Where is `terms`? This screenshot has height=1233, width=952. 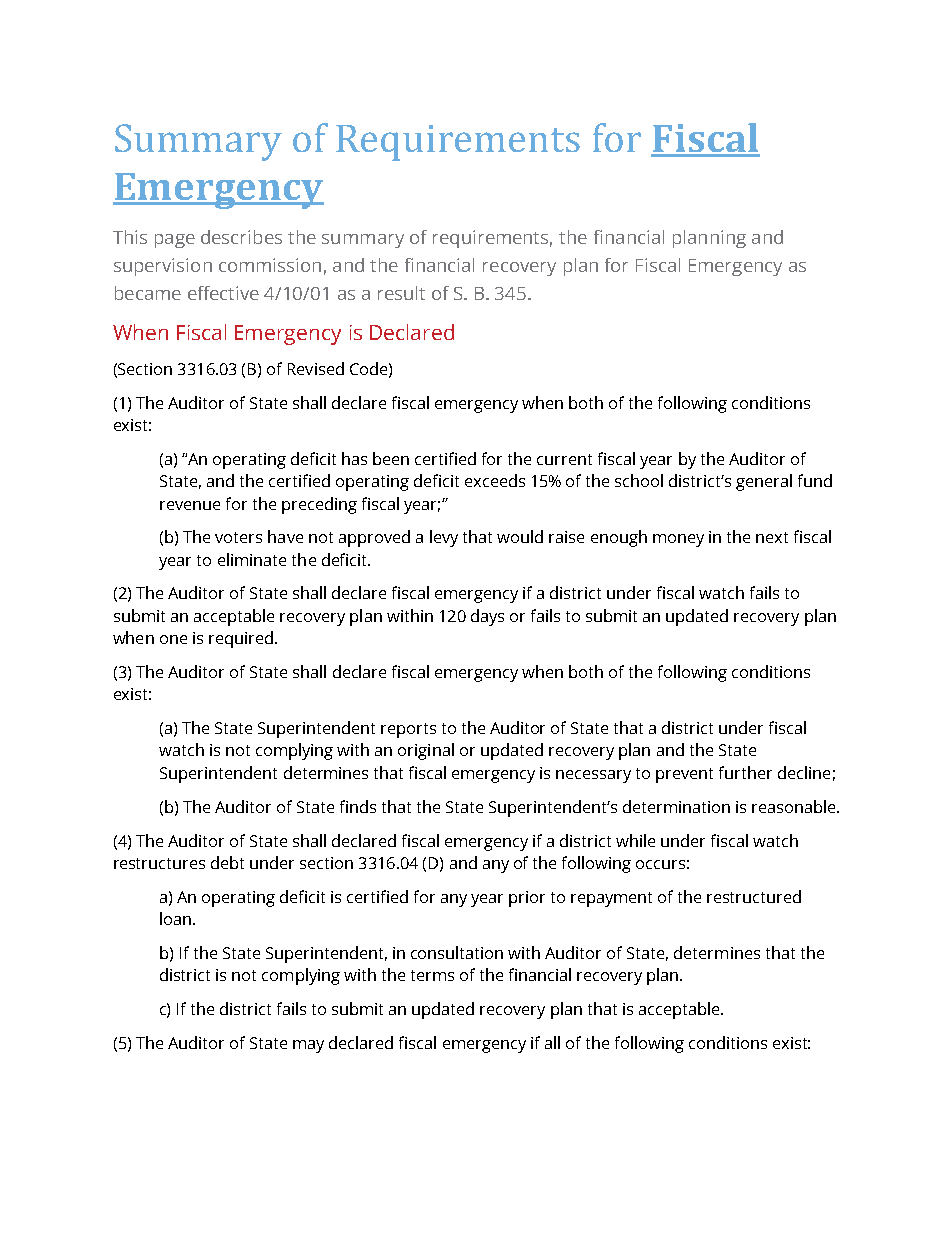 terms is located at coordinates (432, 975).
